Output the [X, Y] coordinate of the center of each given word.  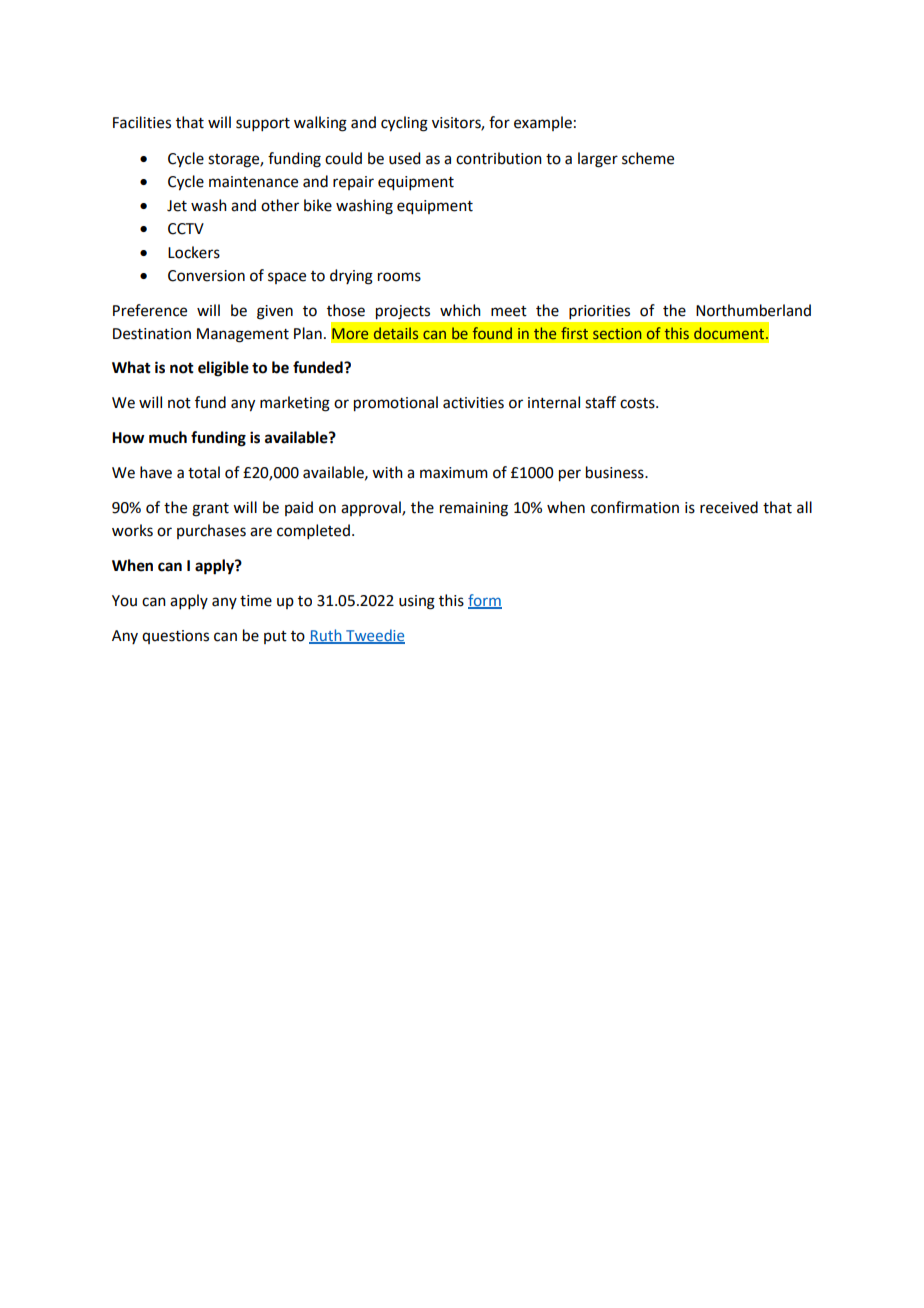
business [616, 472]
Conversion [206, 276]
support [263, 124]
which [460, 310]
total [204, 472]
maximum [454, 473]
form [485, 601]
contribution [499, 158]
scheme [648, 158]
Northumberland [753, 310]
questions [175, 637]
